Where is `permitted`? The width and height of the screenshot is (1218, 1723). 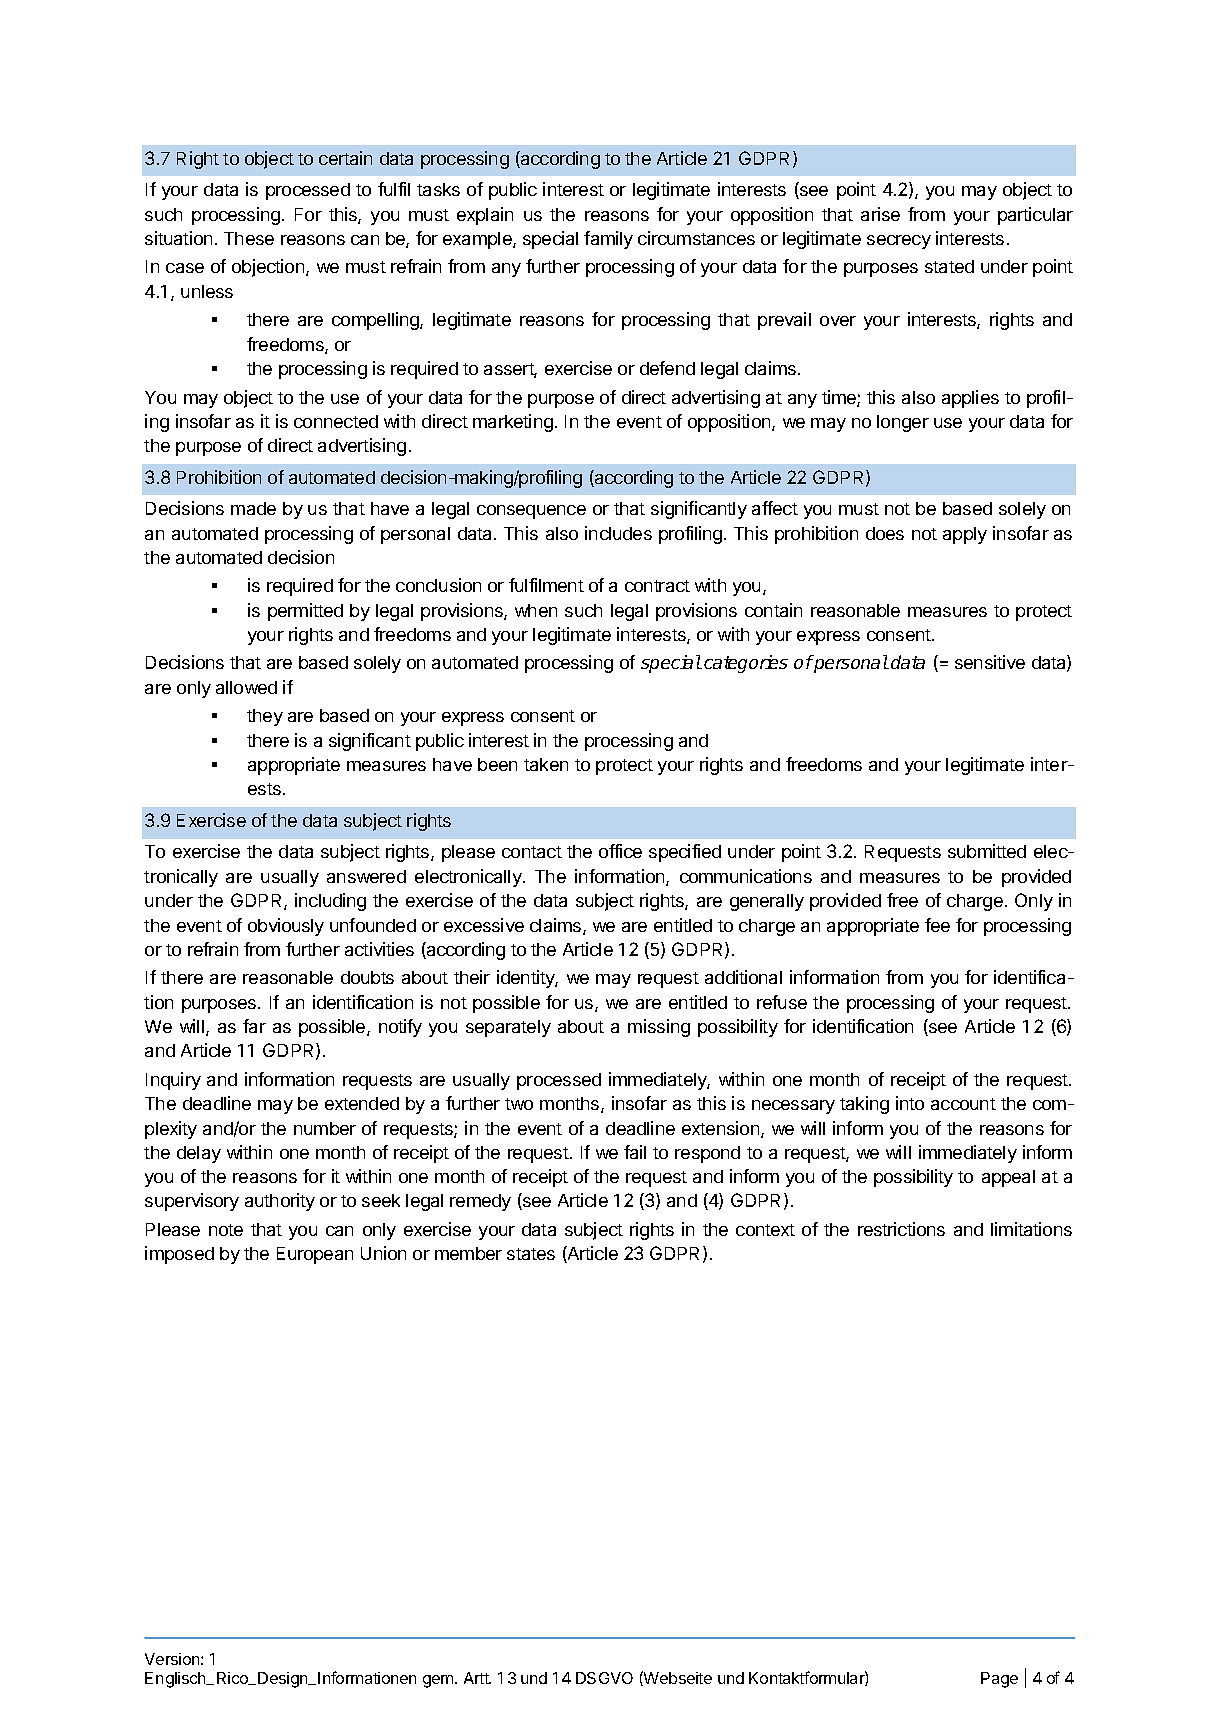 permitted is located at coordinates (305, 612).
